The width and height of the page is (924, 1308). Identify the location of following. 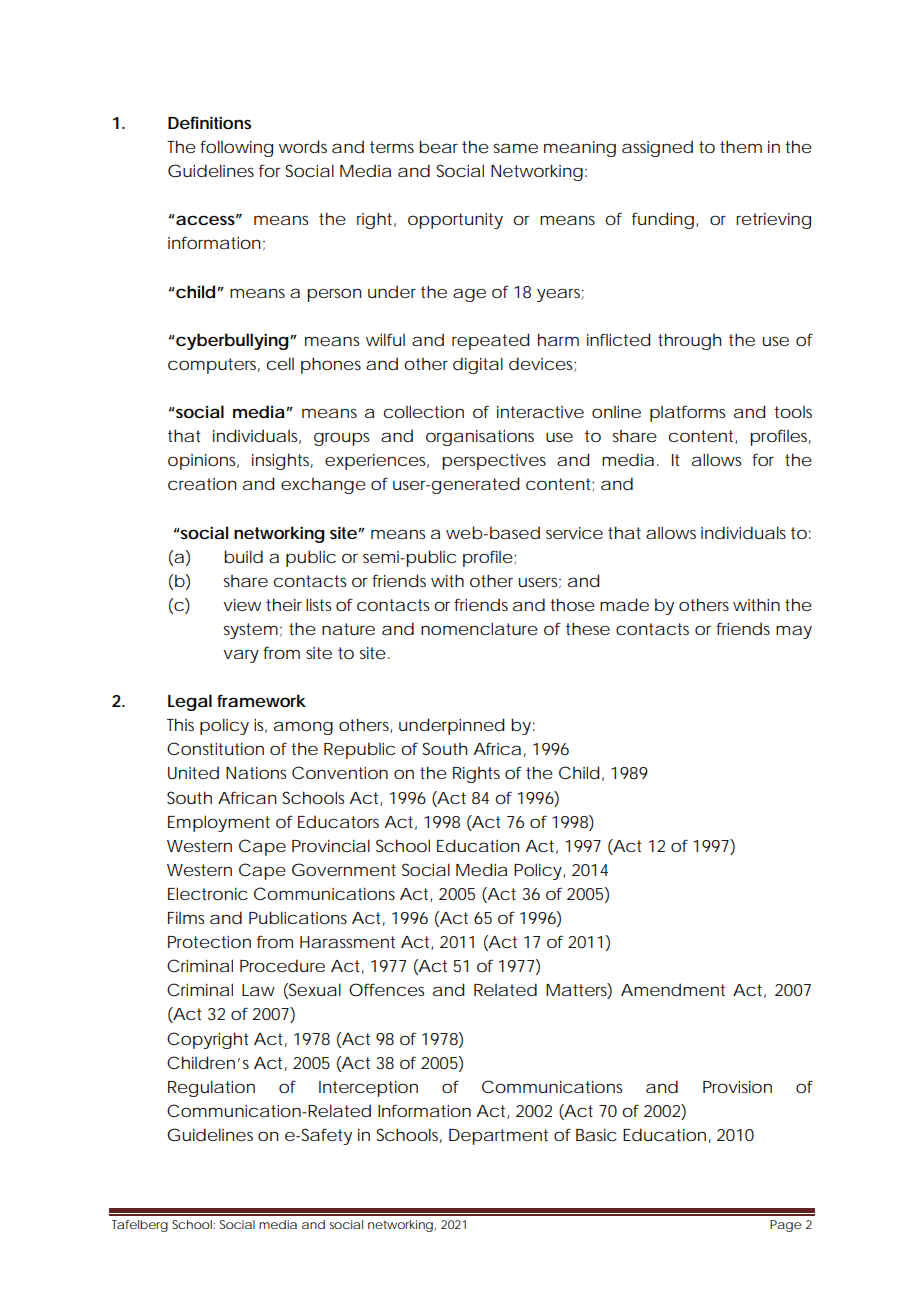
(236, 148).
